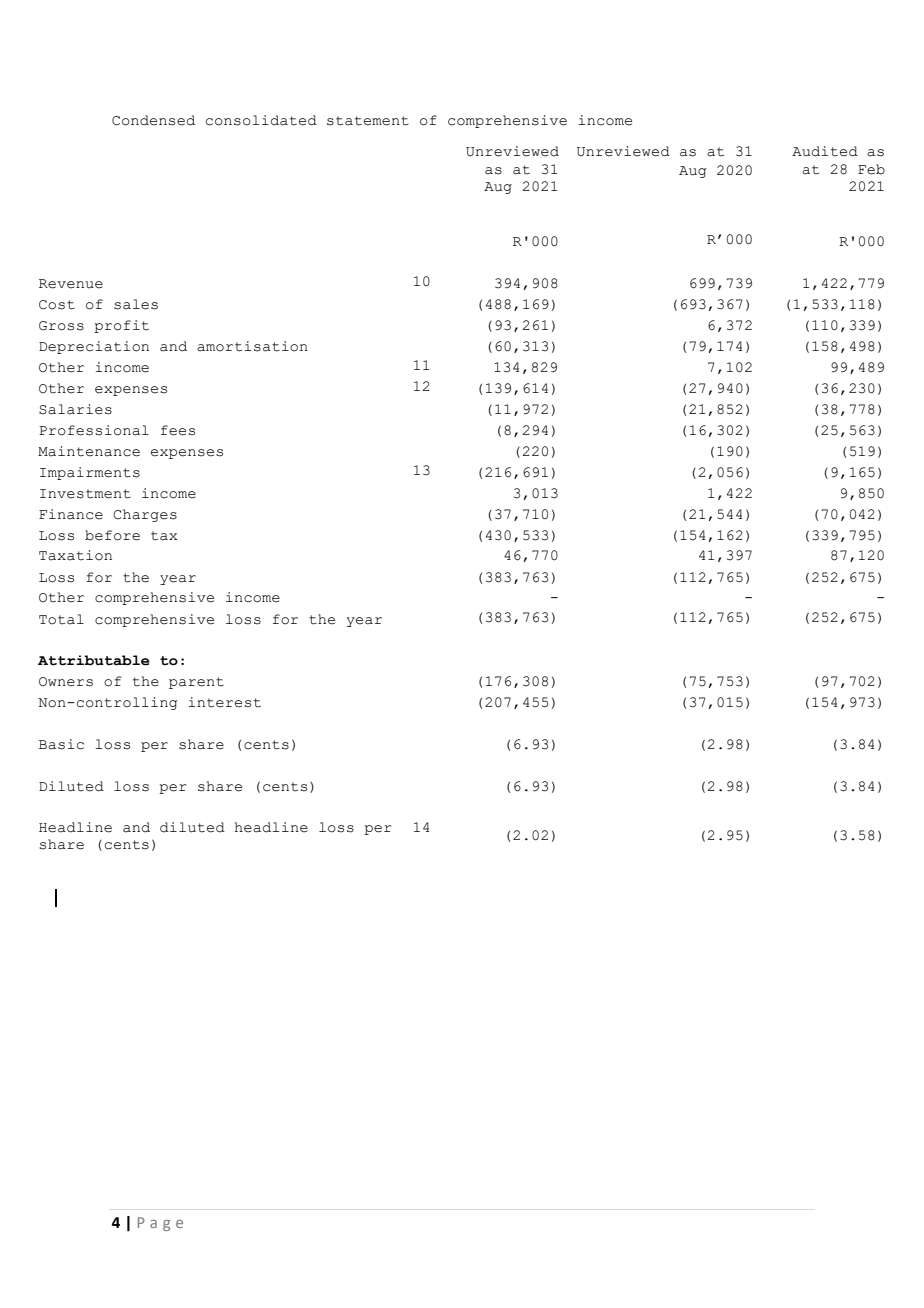 This screenshot has width=924, height=1308. What do you see at coordinates (112, 535) in the screenshot?
I see `before` at bounding box center [112, 535].
